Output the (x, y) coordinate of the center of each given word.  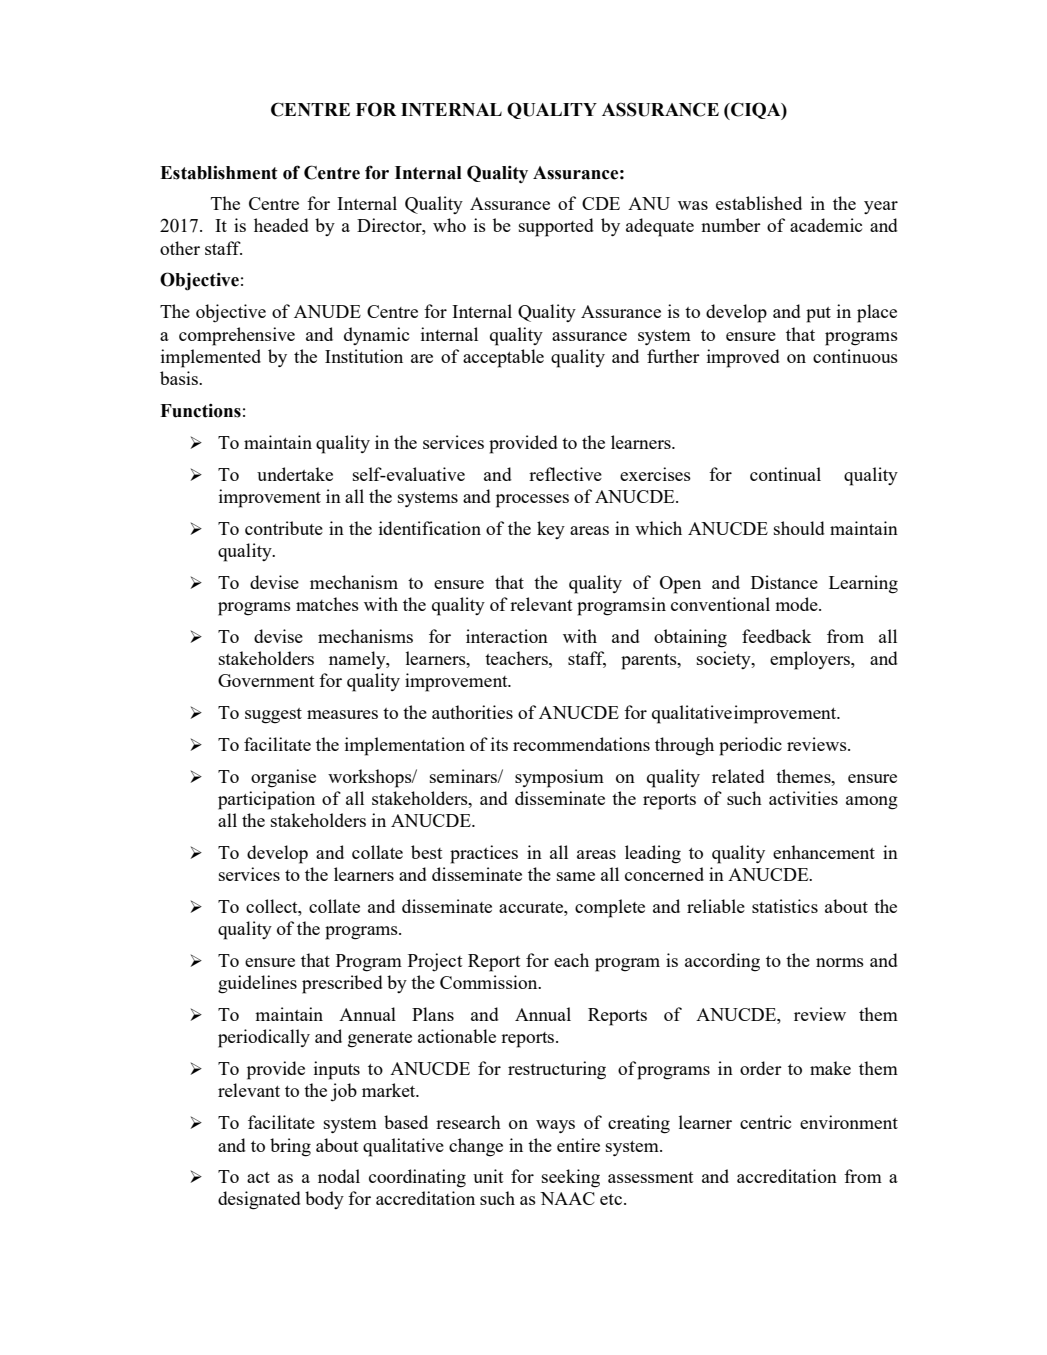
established (759, 203)
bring (290, 1147)
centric (765, 1122)
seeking (571, 1178)
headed (281, 225)
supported (556, 227)
